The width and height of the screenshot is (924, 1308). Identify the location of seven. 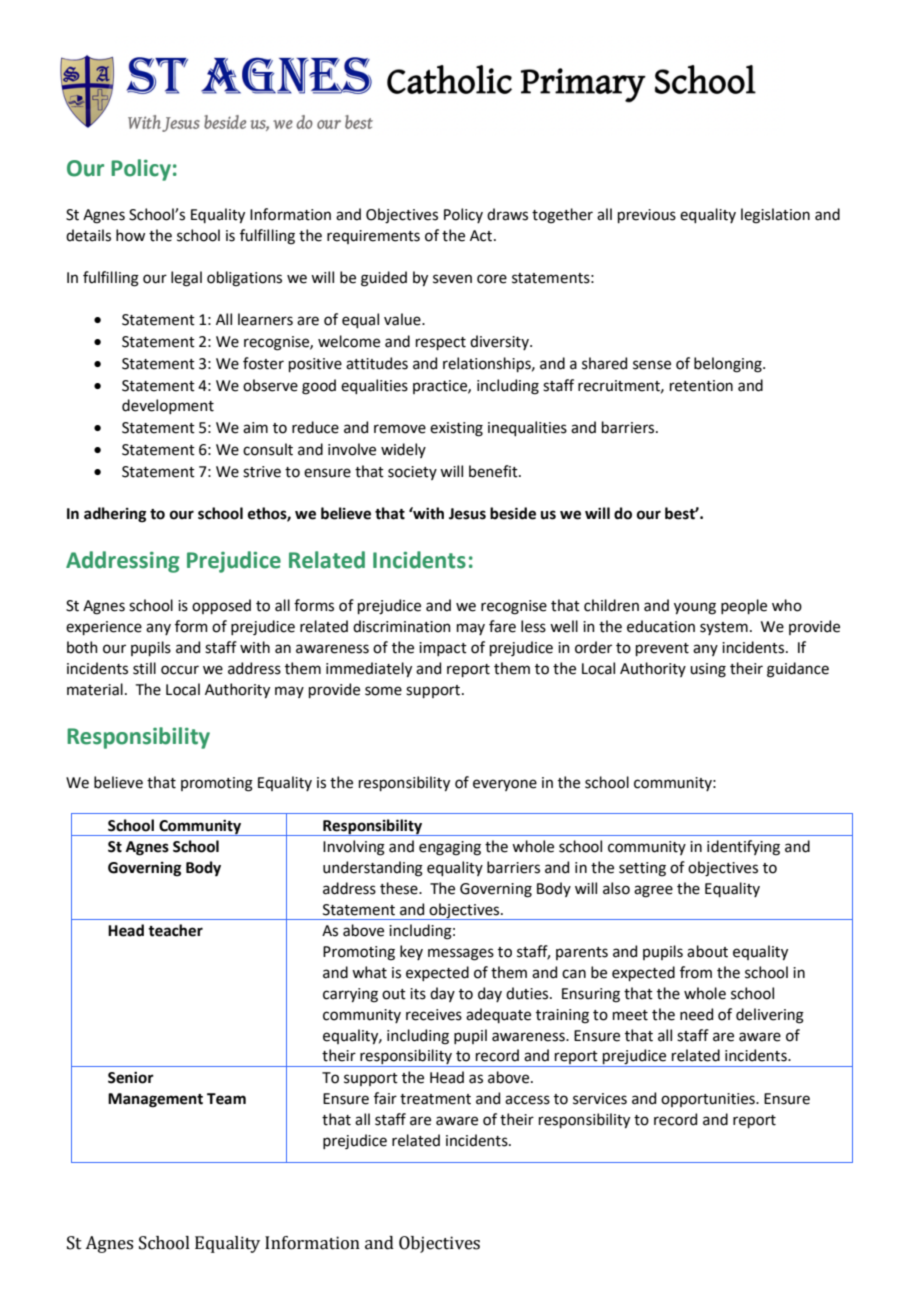
(452, 279).
